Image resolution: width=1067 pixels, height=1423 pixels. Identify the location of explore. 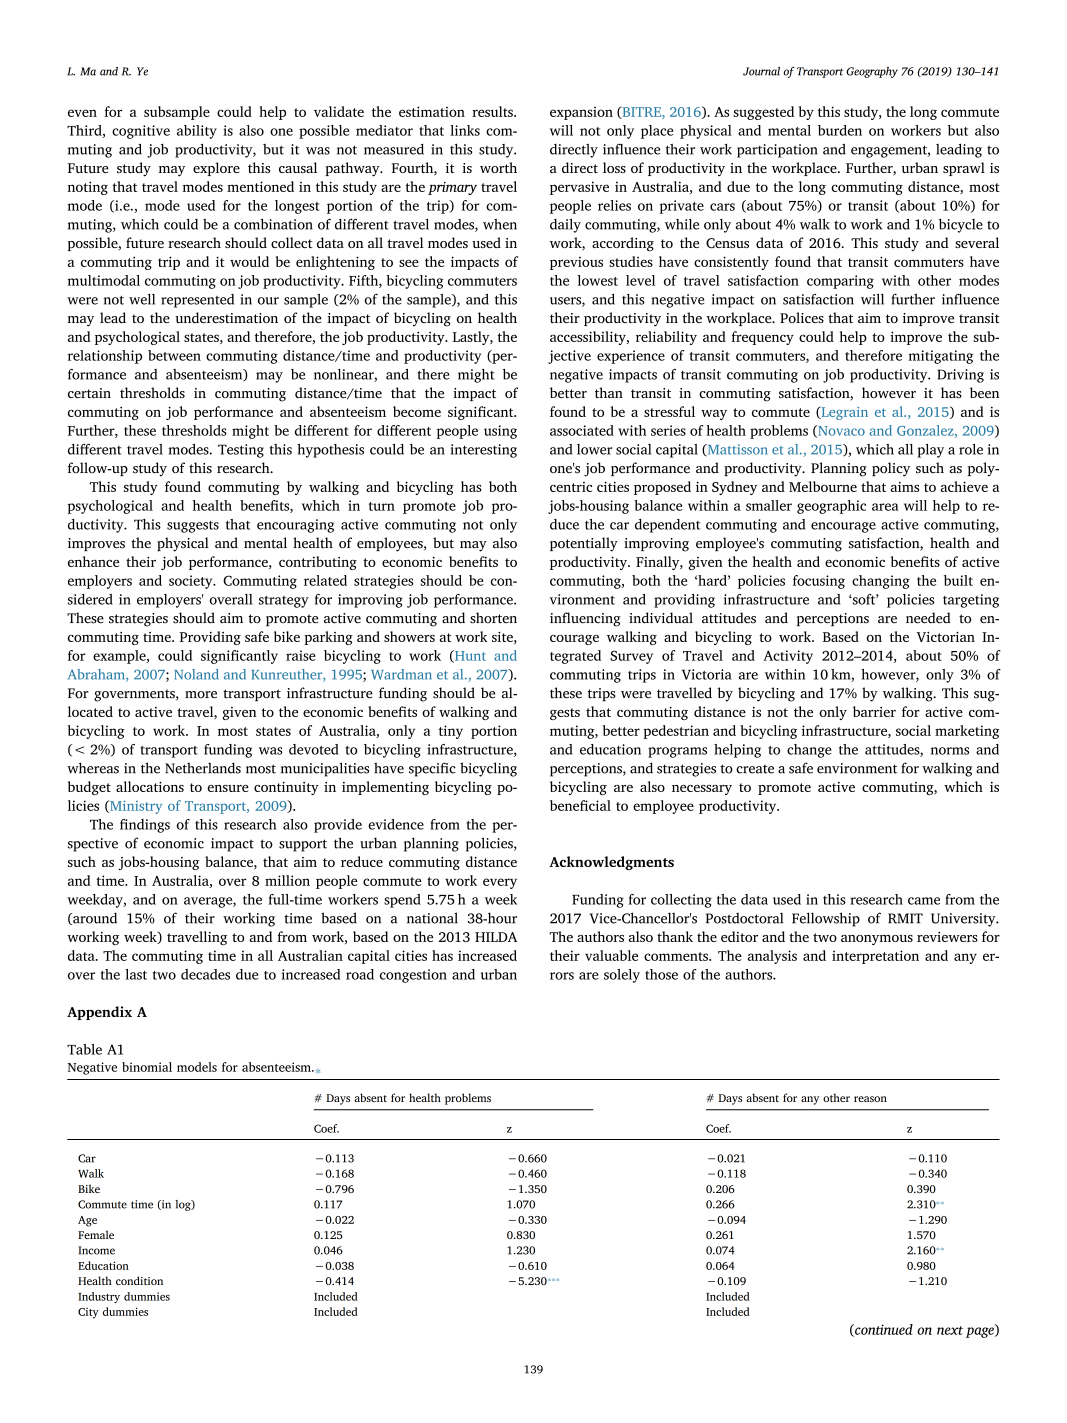
(216, 169).
